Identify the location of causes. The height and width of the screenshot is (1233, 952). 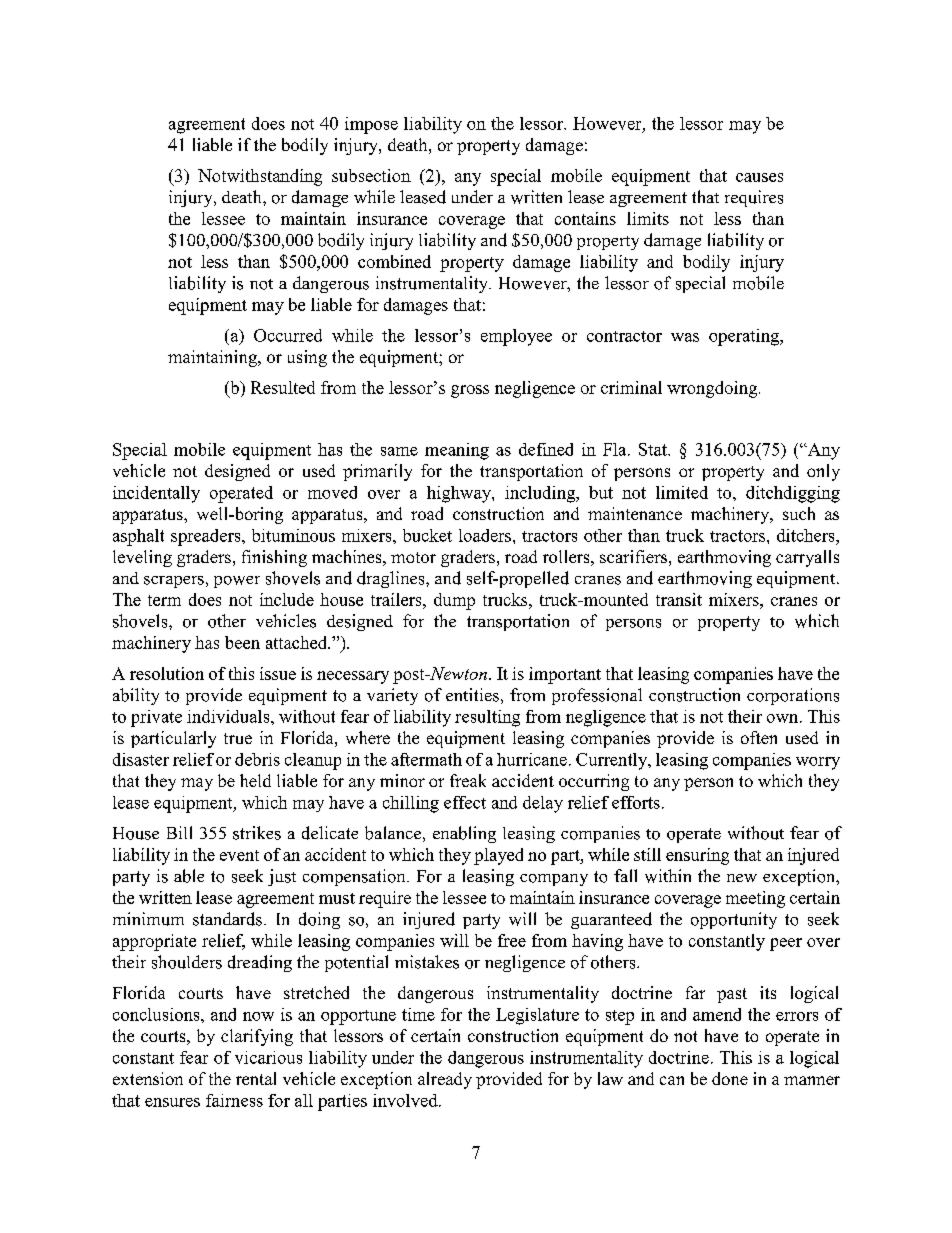
(759, 177).
